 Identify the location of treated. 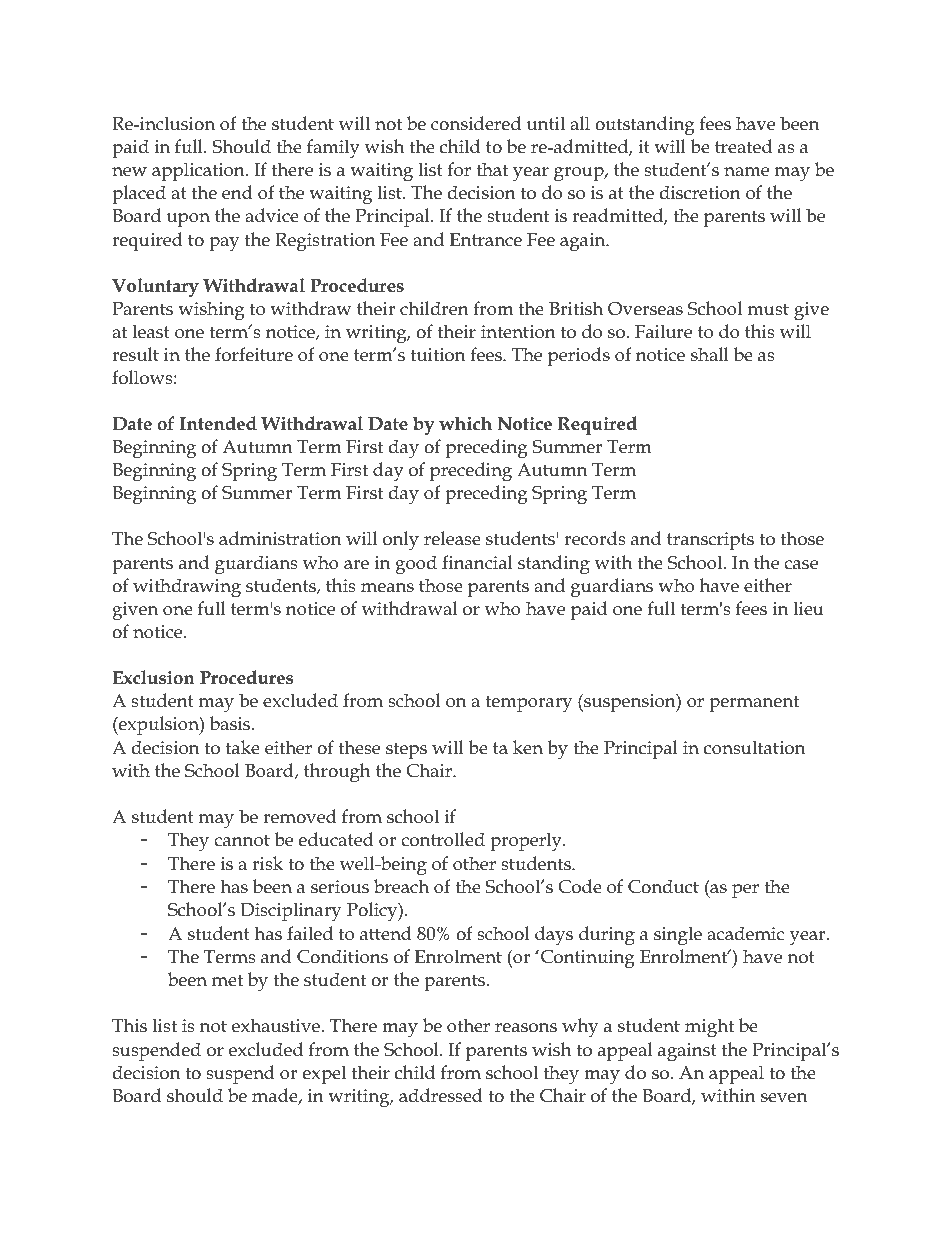
(743, 146).
